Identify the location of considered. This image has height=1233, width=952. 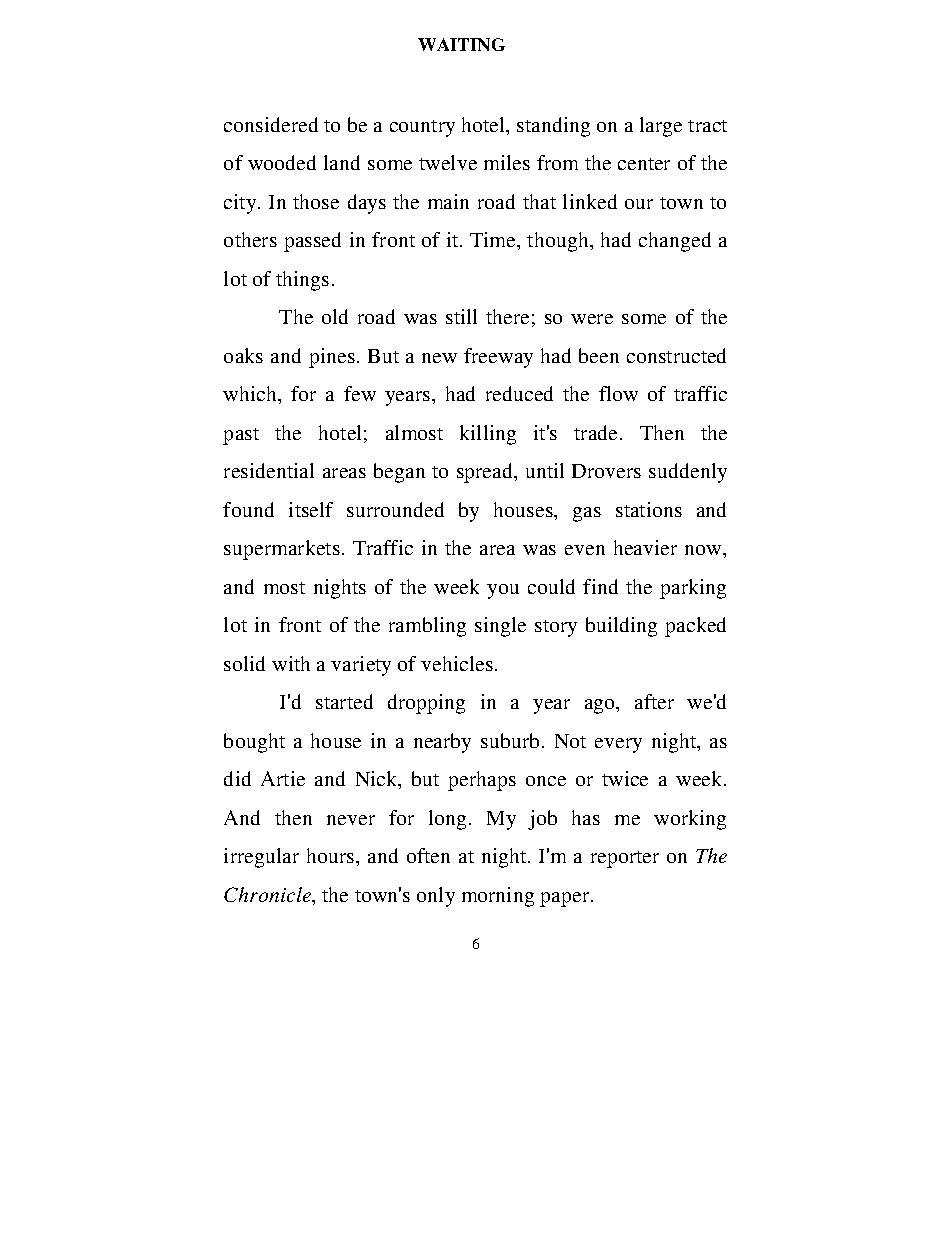
(271, 124).
